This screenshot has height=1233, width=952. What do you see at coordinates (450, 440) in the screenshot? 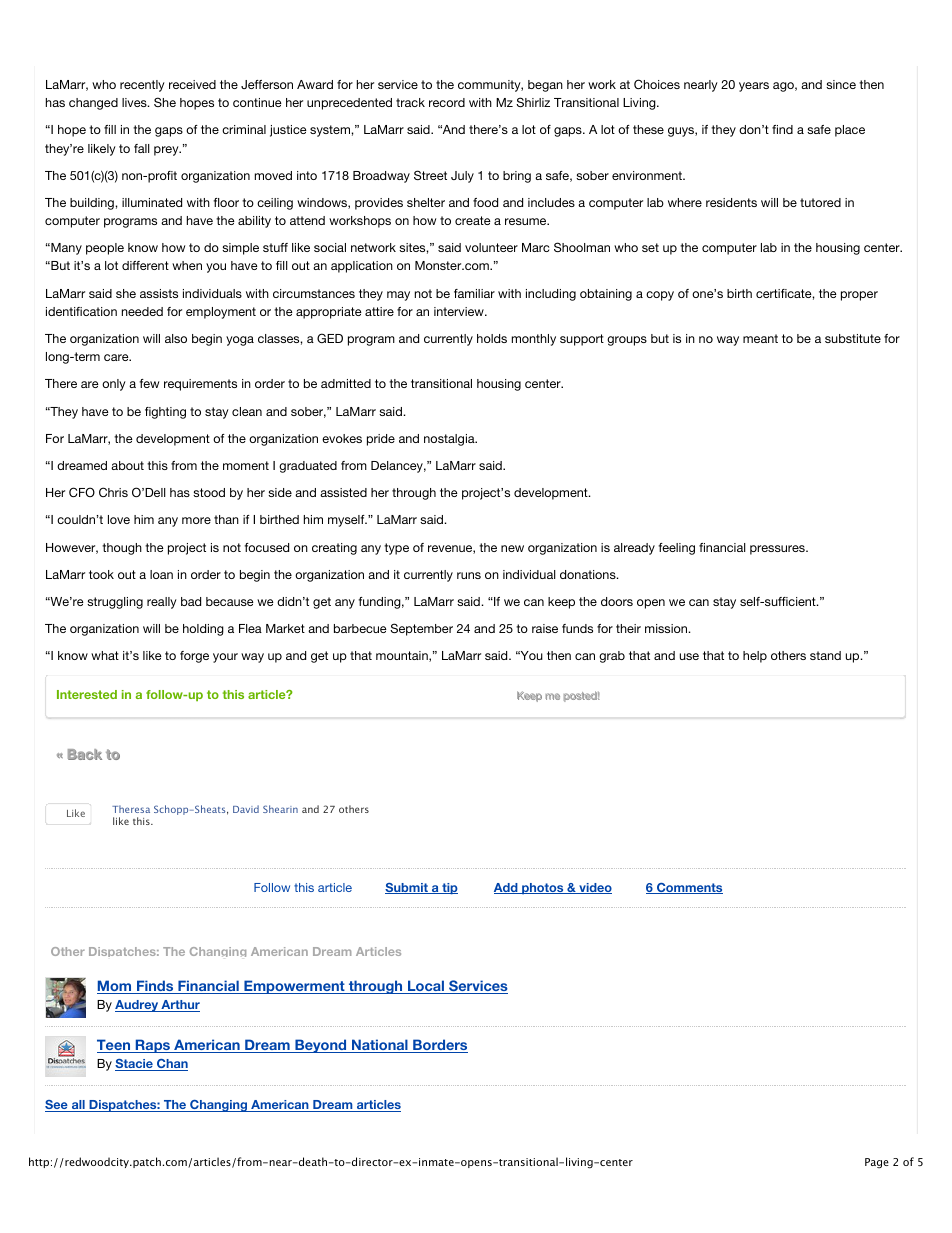
I see `nostalgia` at bounding box center [450, 440].
